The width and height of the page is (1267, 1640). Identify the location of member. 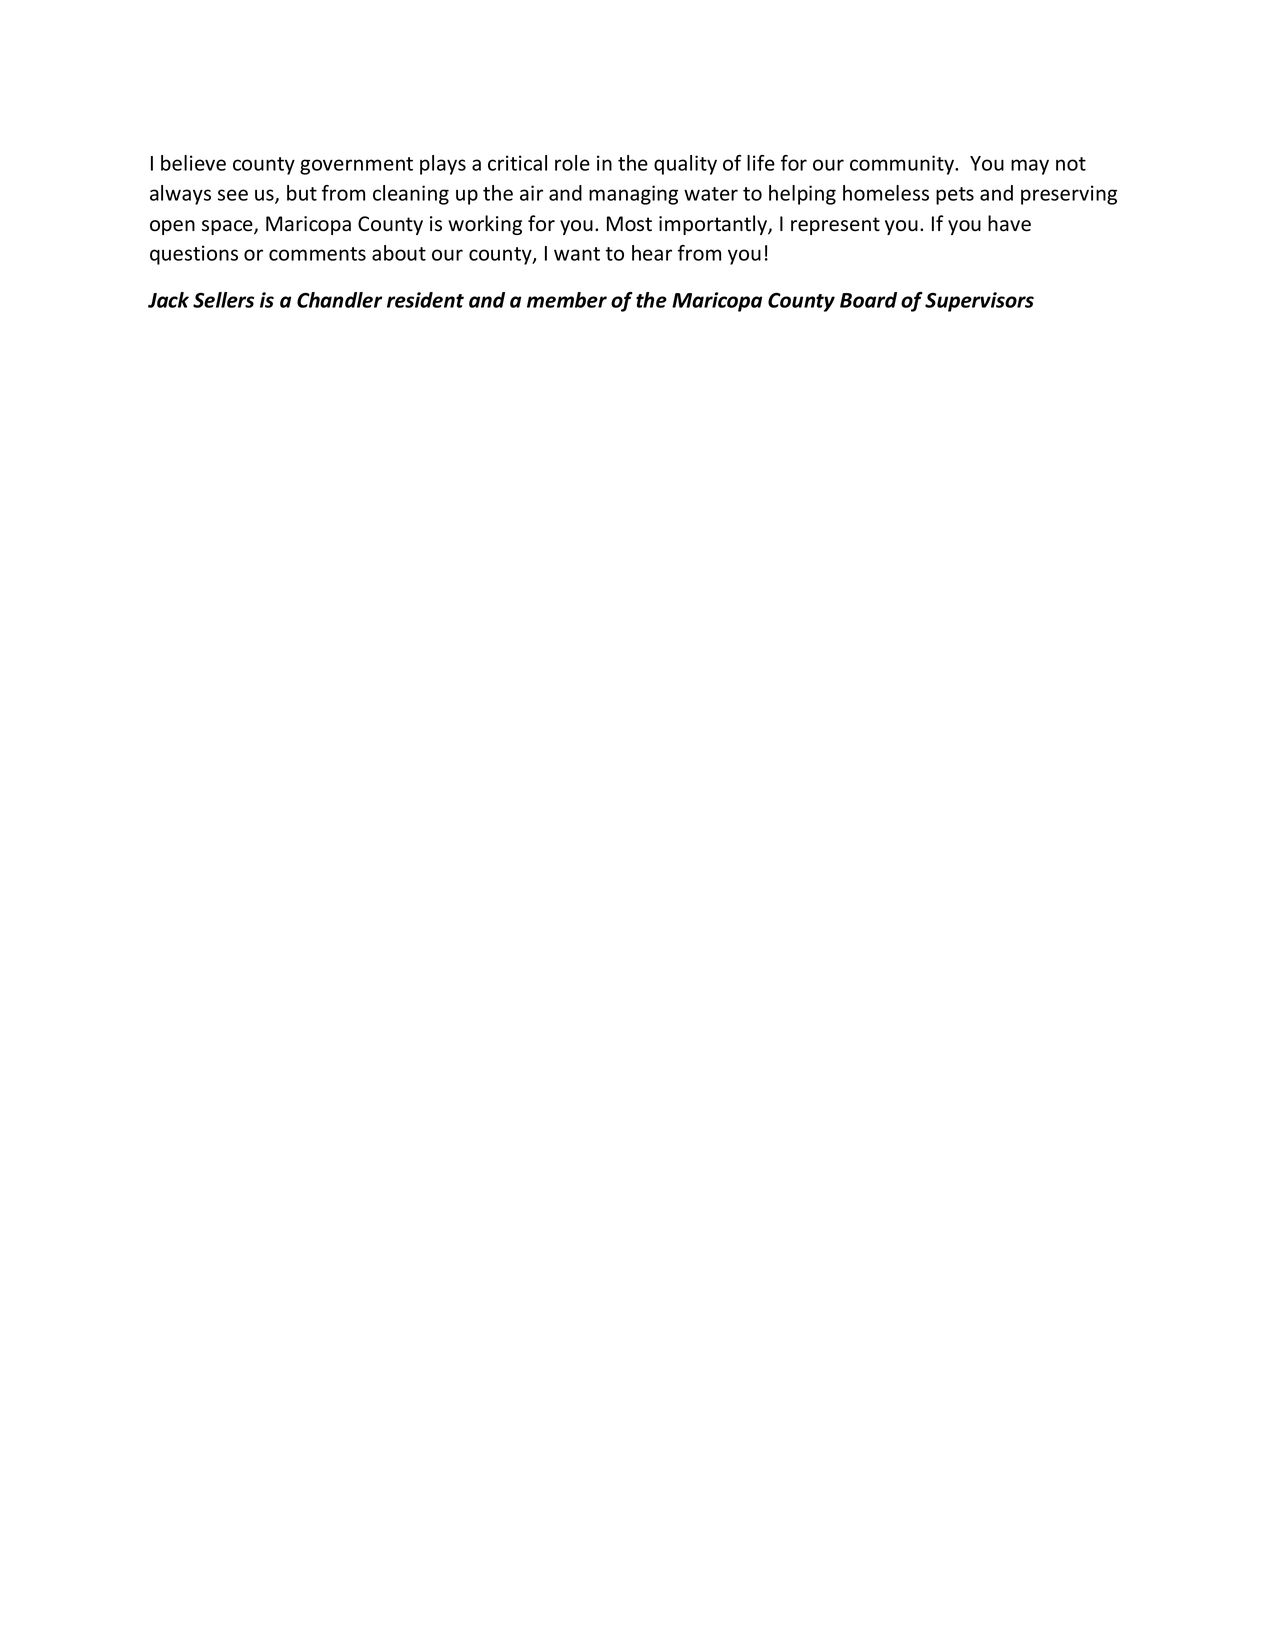
(567, 300).
